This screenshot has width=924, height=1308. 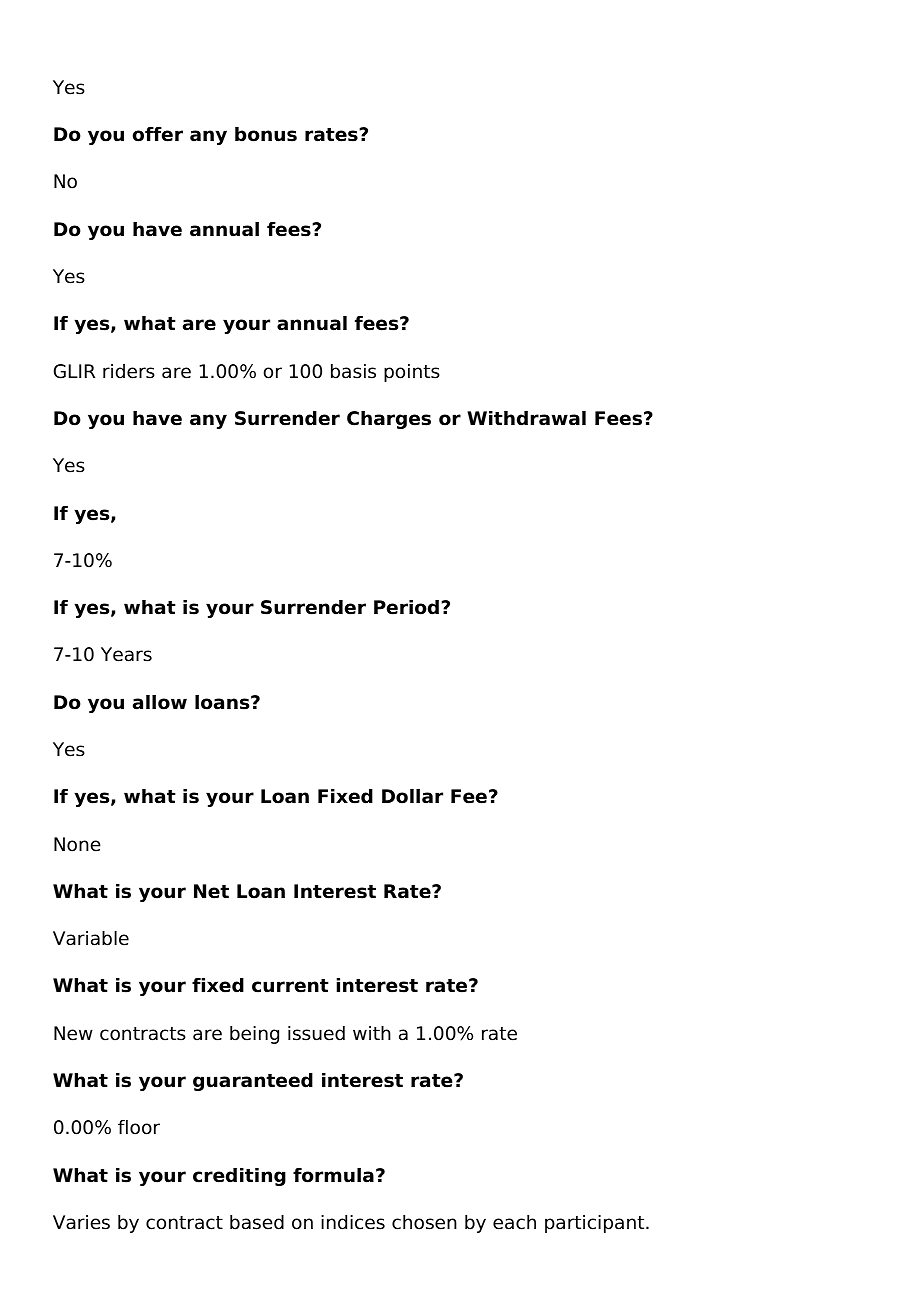 What do you see at coordinates (158, 134) in the screenshot?
I see `offer` at bounding box center [158, 134].
